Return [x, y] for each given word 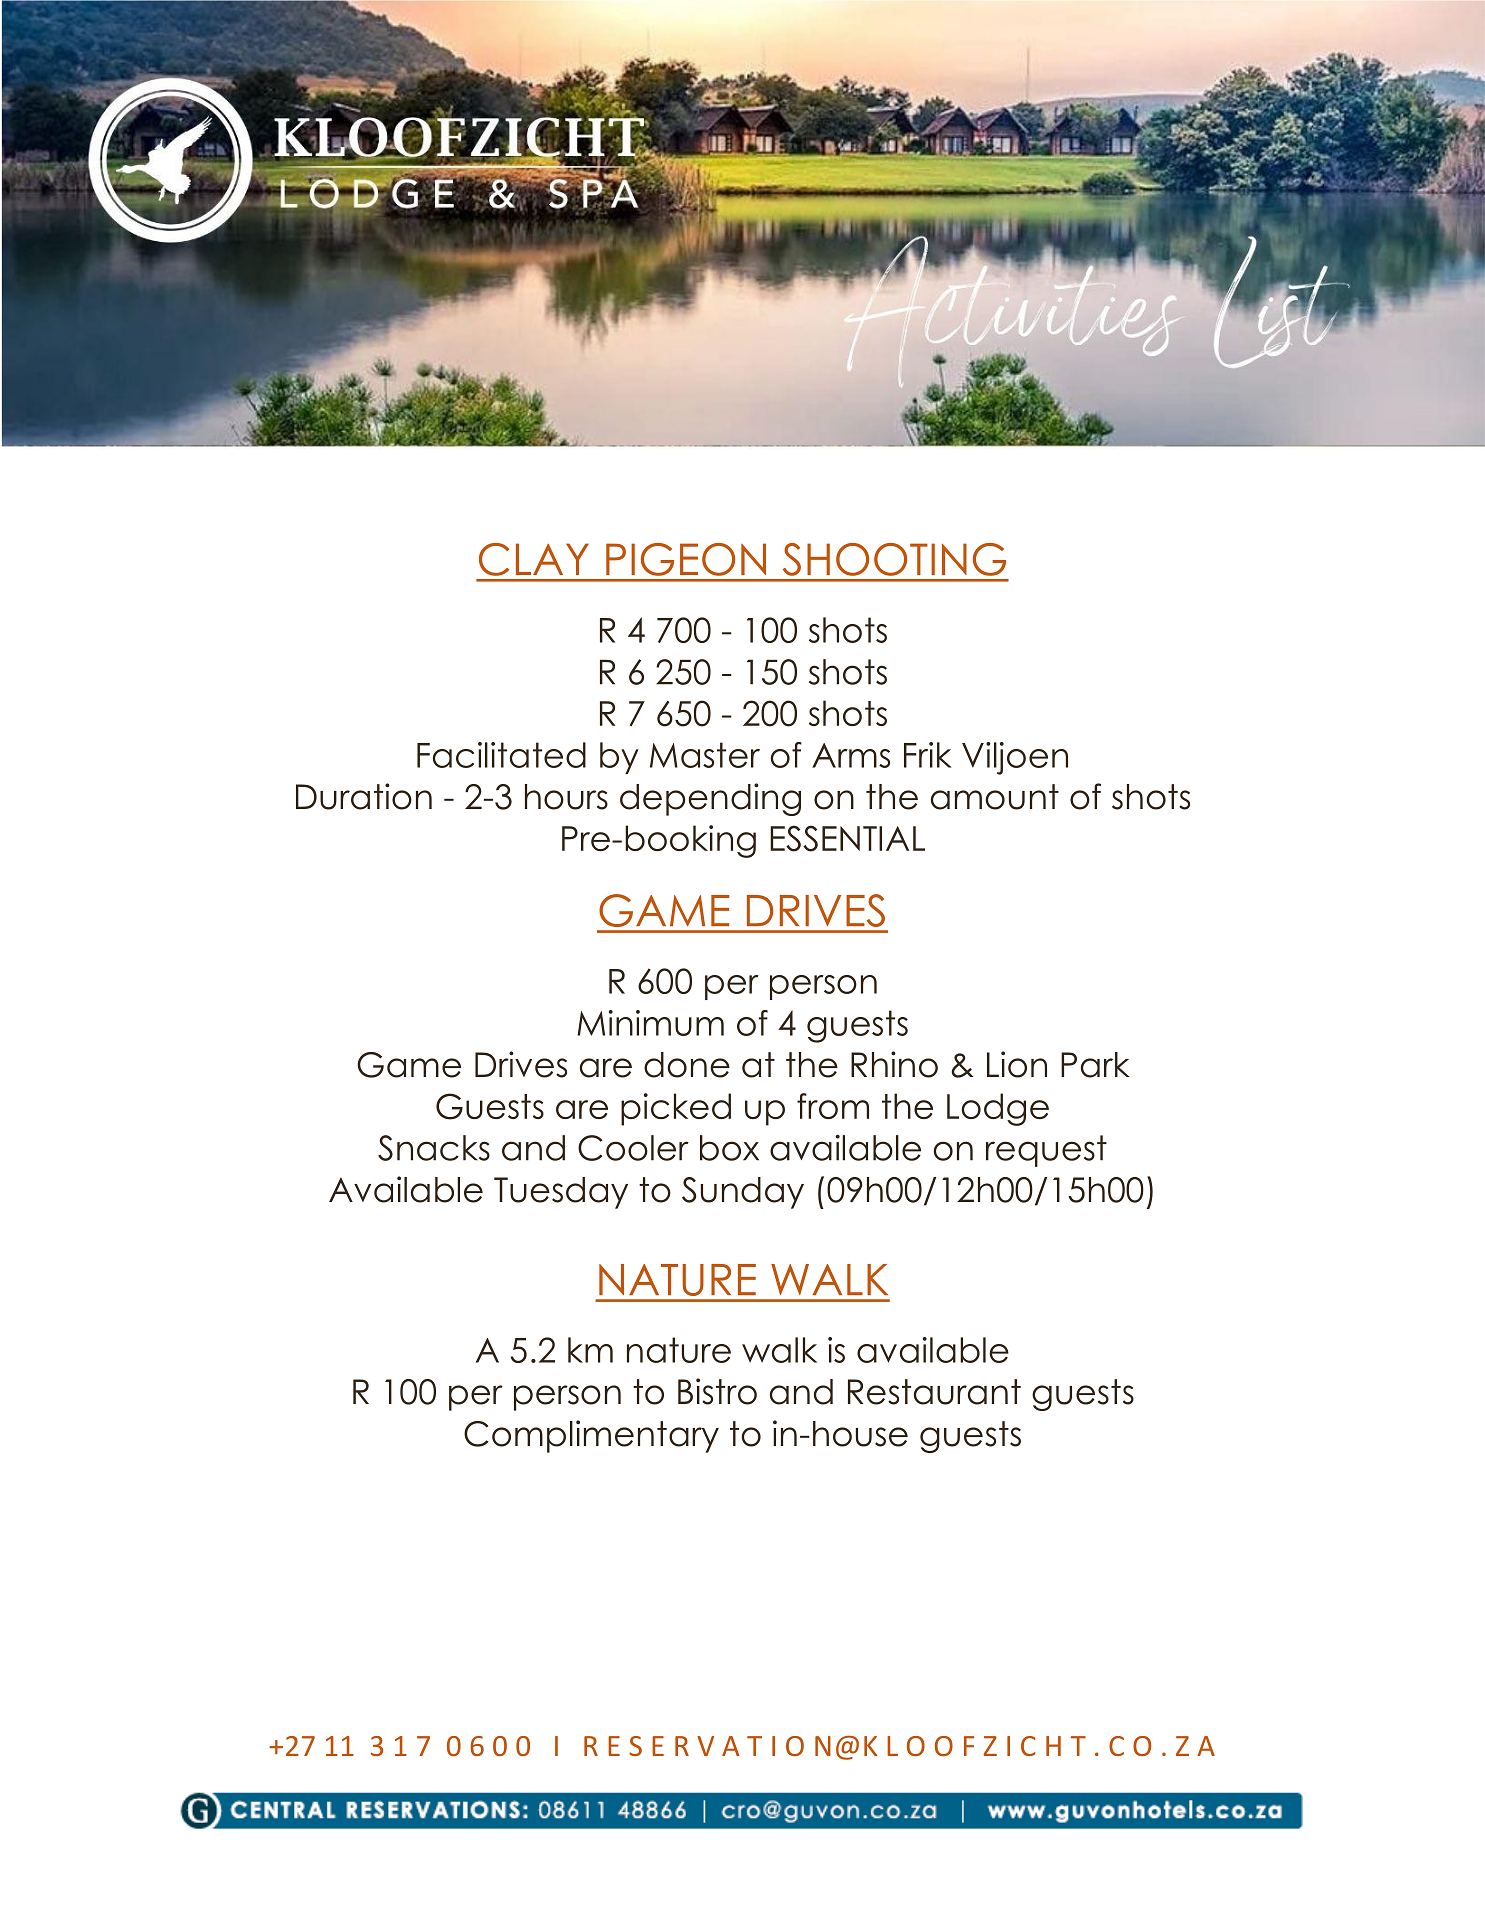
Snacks [434, 1148]
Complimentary [591, 1436]
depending [710, 799]
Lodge [998, 1109]
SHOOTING [894, 559]
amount [995, 797]
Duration [364, 796]
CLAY [534, 559]
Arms [851, 755]
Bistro [717, 1391]
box [729, 1148]
